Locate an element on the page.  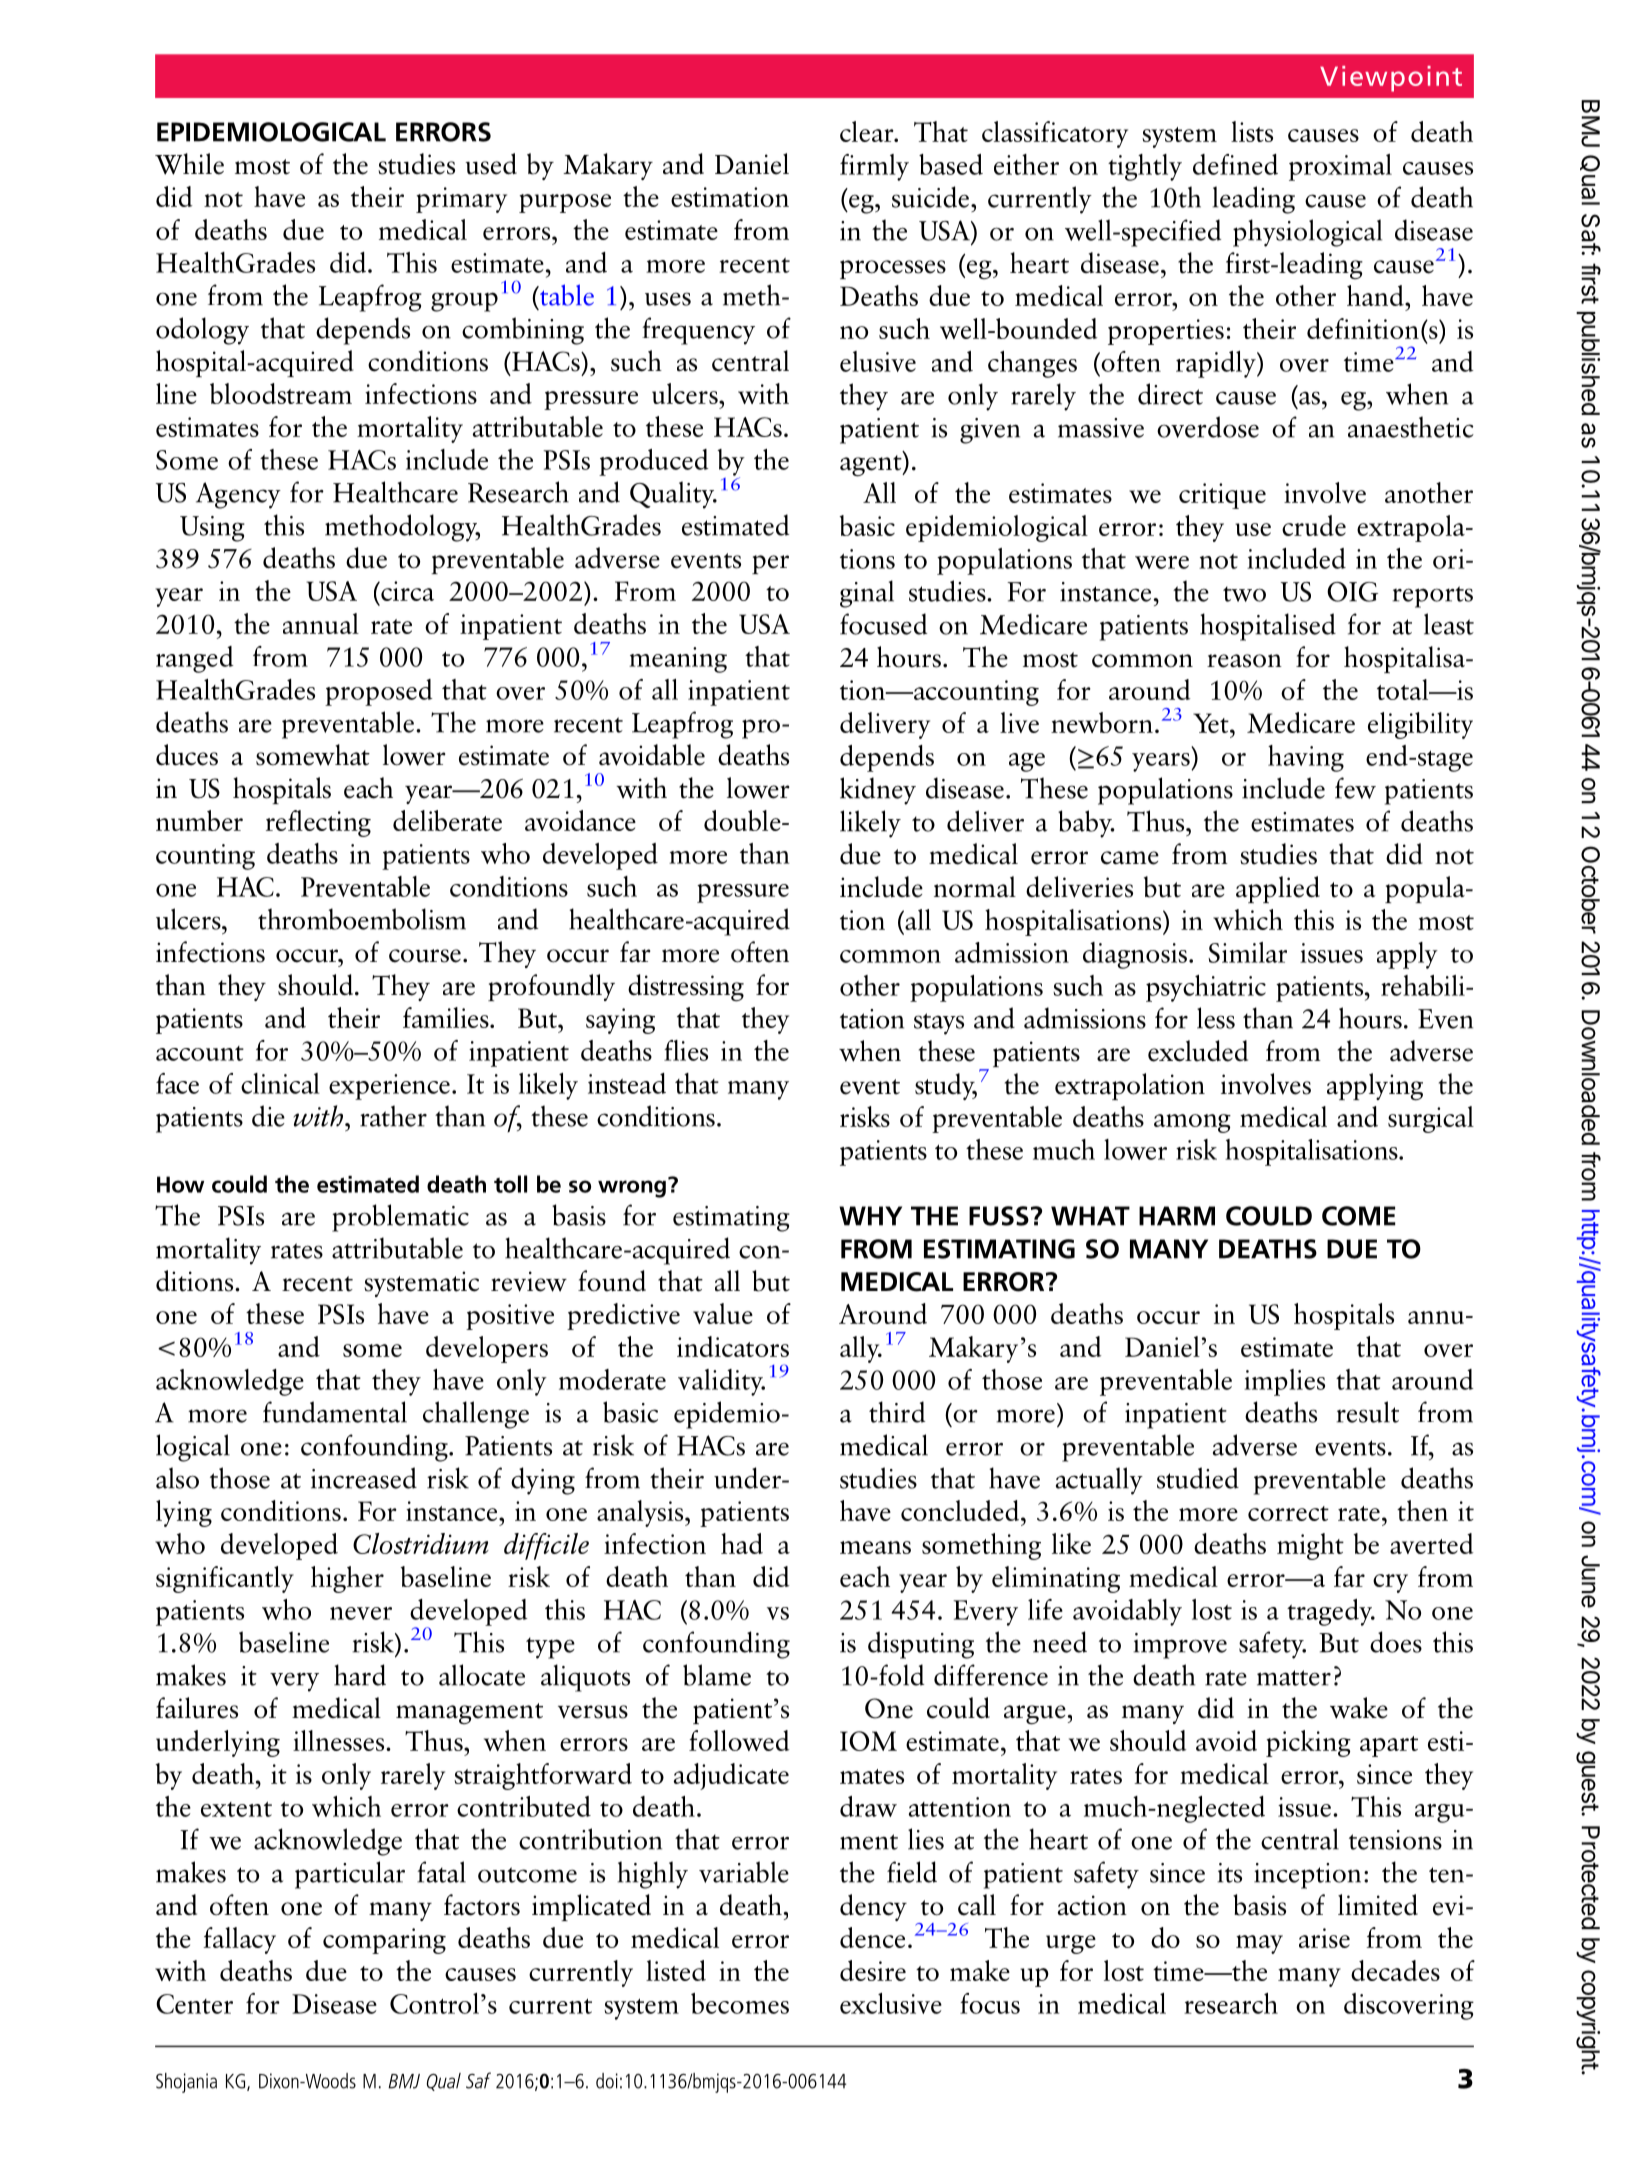
meaning is located at coordinates (678, 660).
